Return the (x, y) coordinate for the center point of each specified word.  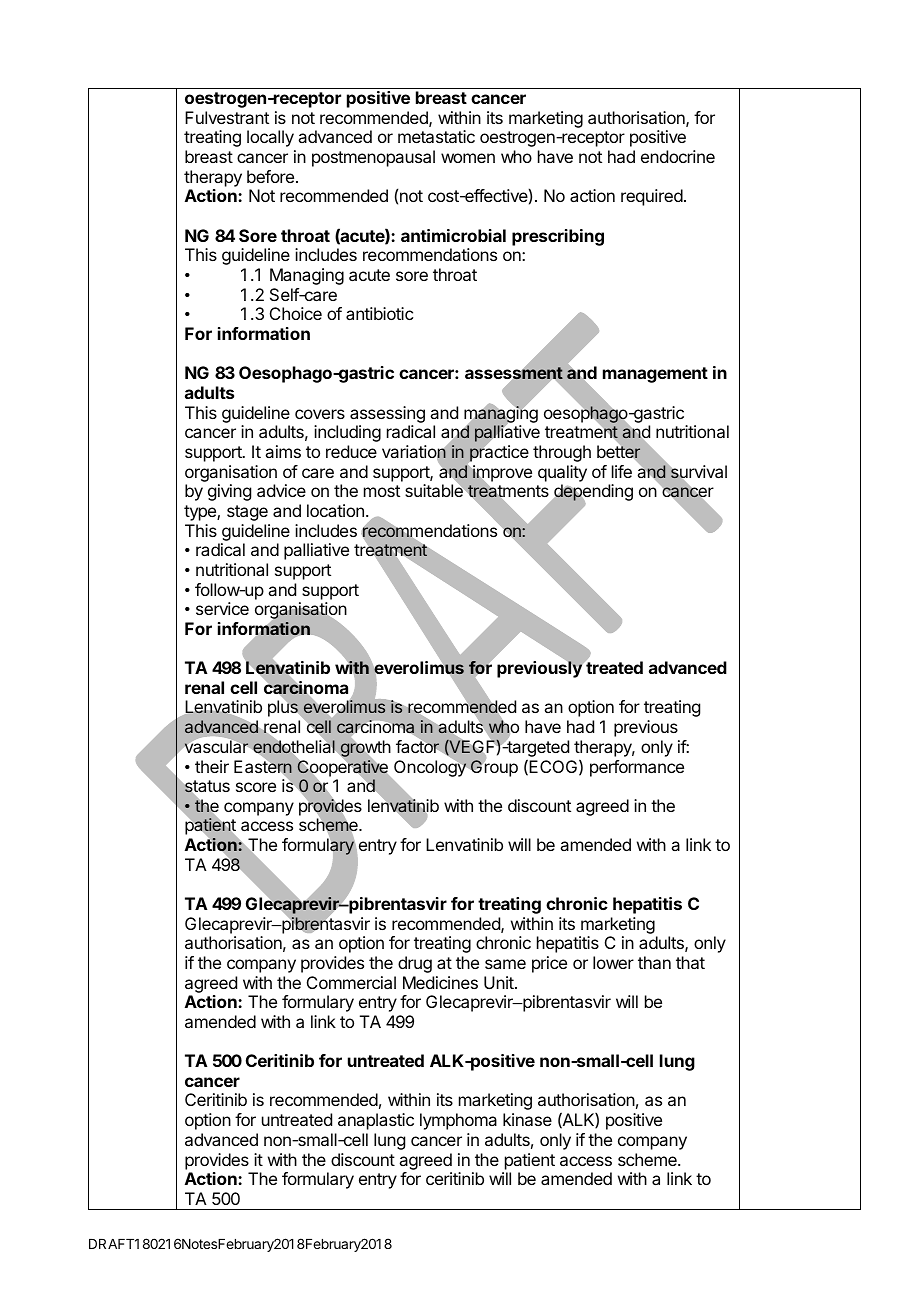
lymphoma (458, 1121)
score (256, 787)
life (622, 471)
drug (415, 964)
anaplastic (376, 1121)
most (382, 491)
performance (637, 768)
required (652, 197)
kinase (527, 1119)
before (270, 176)
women (468, 158)
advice (281, 490)
